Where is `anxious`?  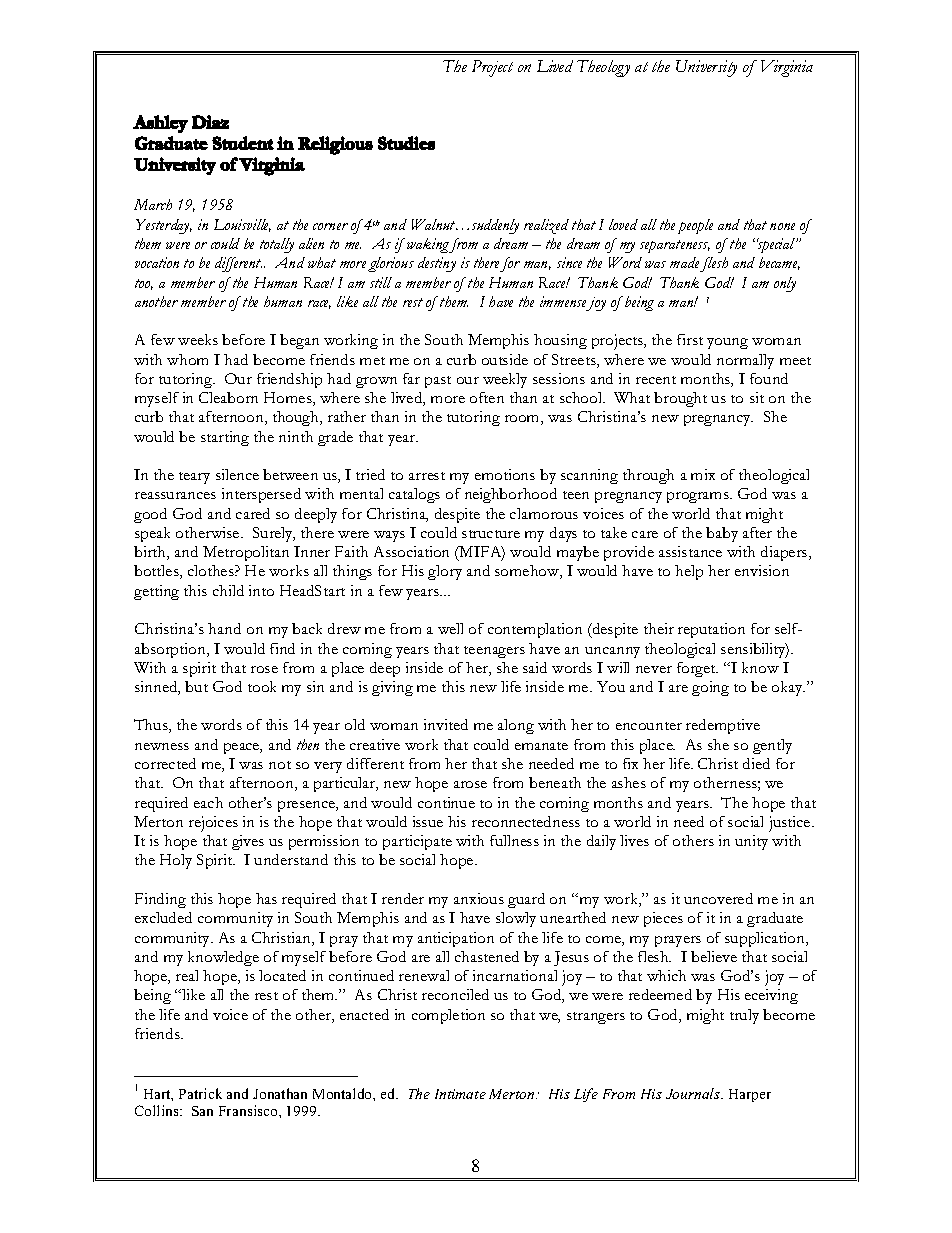
anxious is located at coordinates (479, 898).
